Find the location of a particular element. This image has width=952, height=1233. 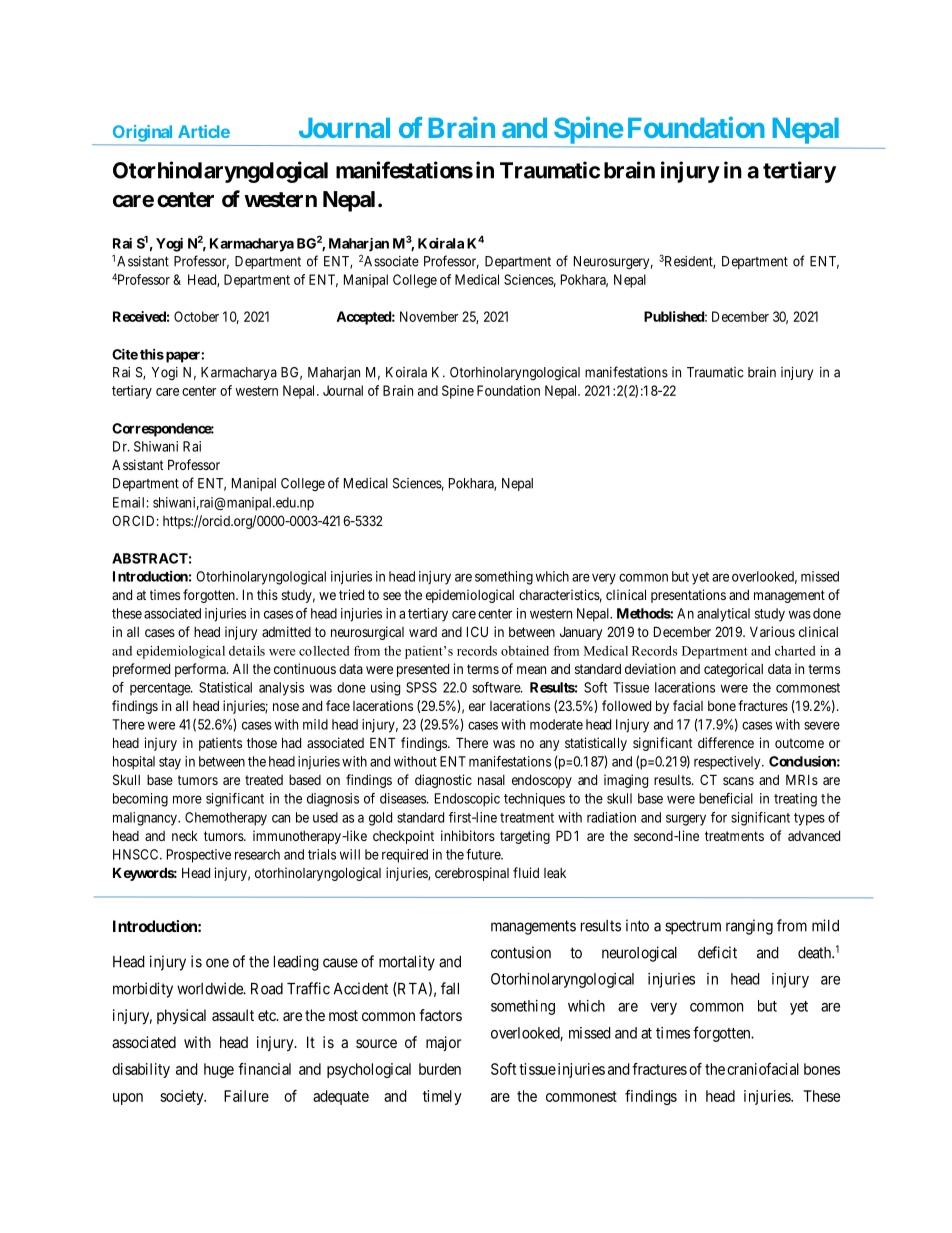

ICU is located at coordinates (477, 631).
